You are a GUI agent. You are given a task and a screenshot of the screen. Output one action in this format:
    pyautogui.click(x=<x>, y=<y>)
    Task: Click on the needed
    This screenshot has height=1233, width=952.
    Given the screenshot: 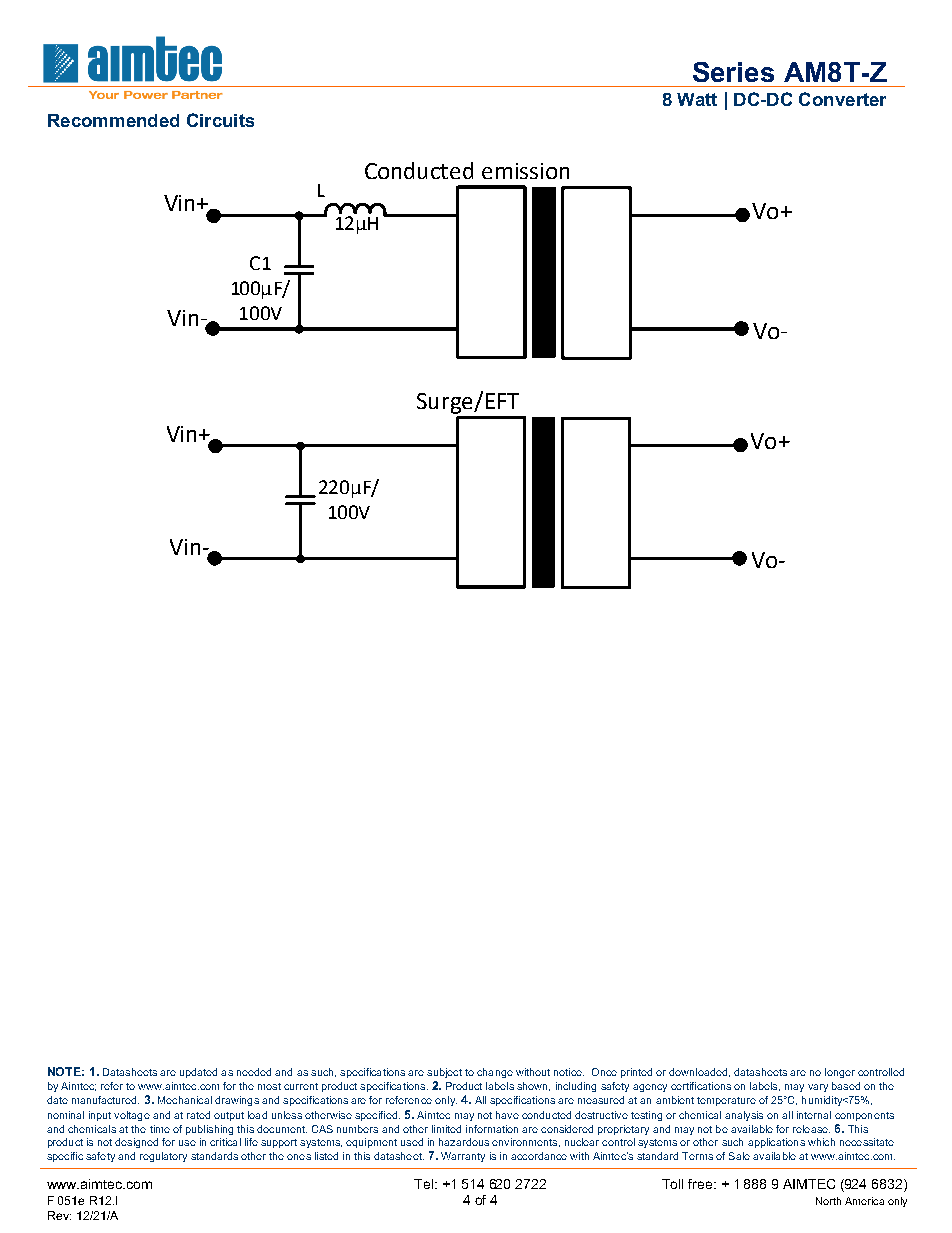 What is the action you would take?
    pyautogui.click(x=254, y=1072)
